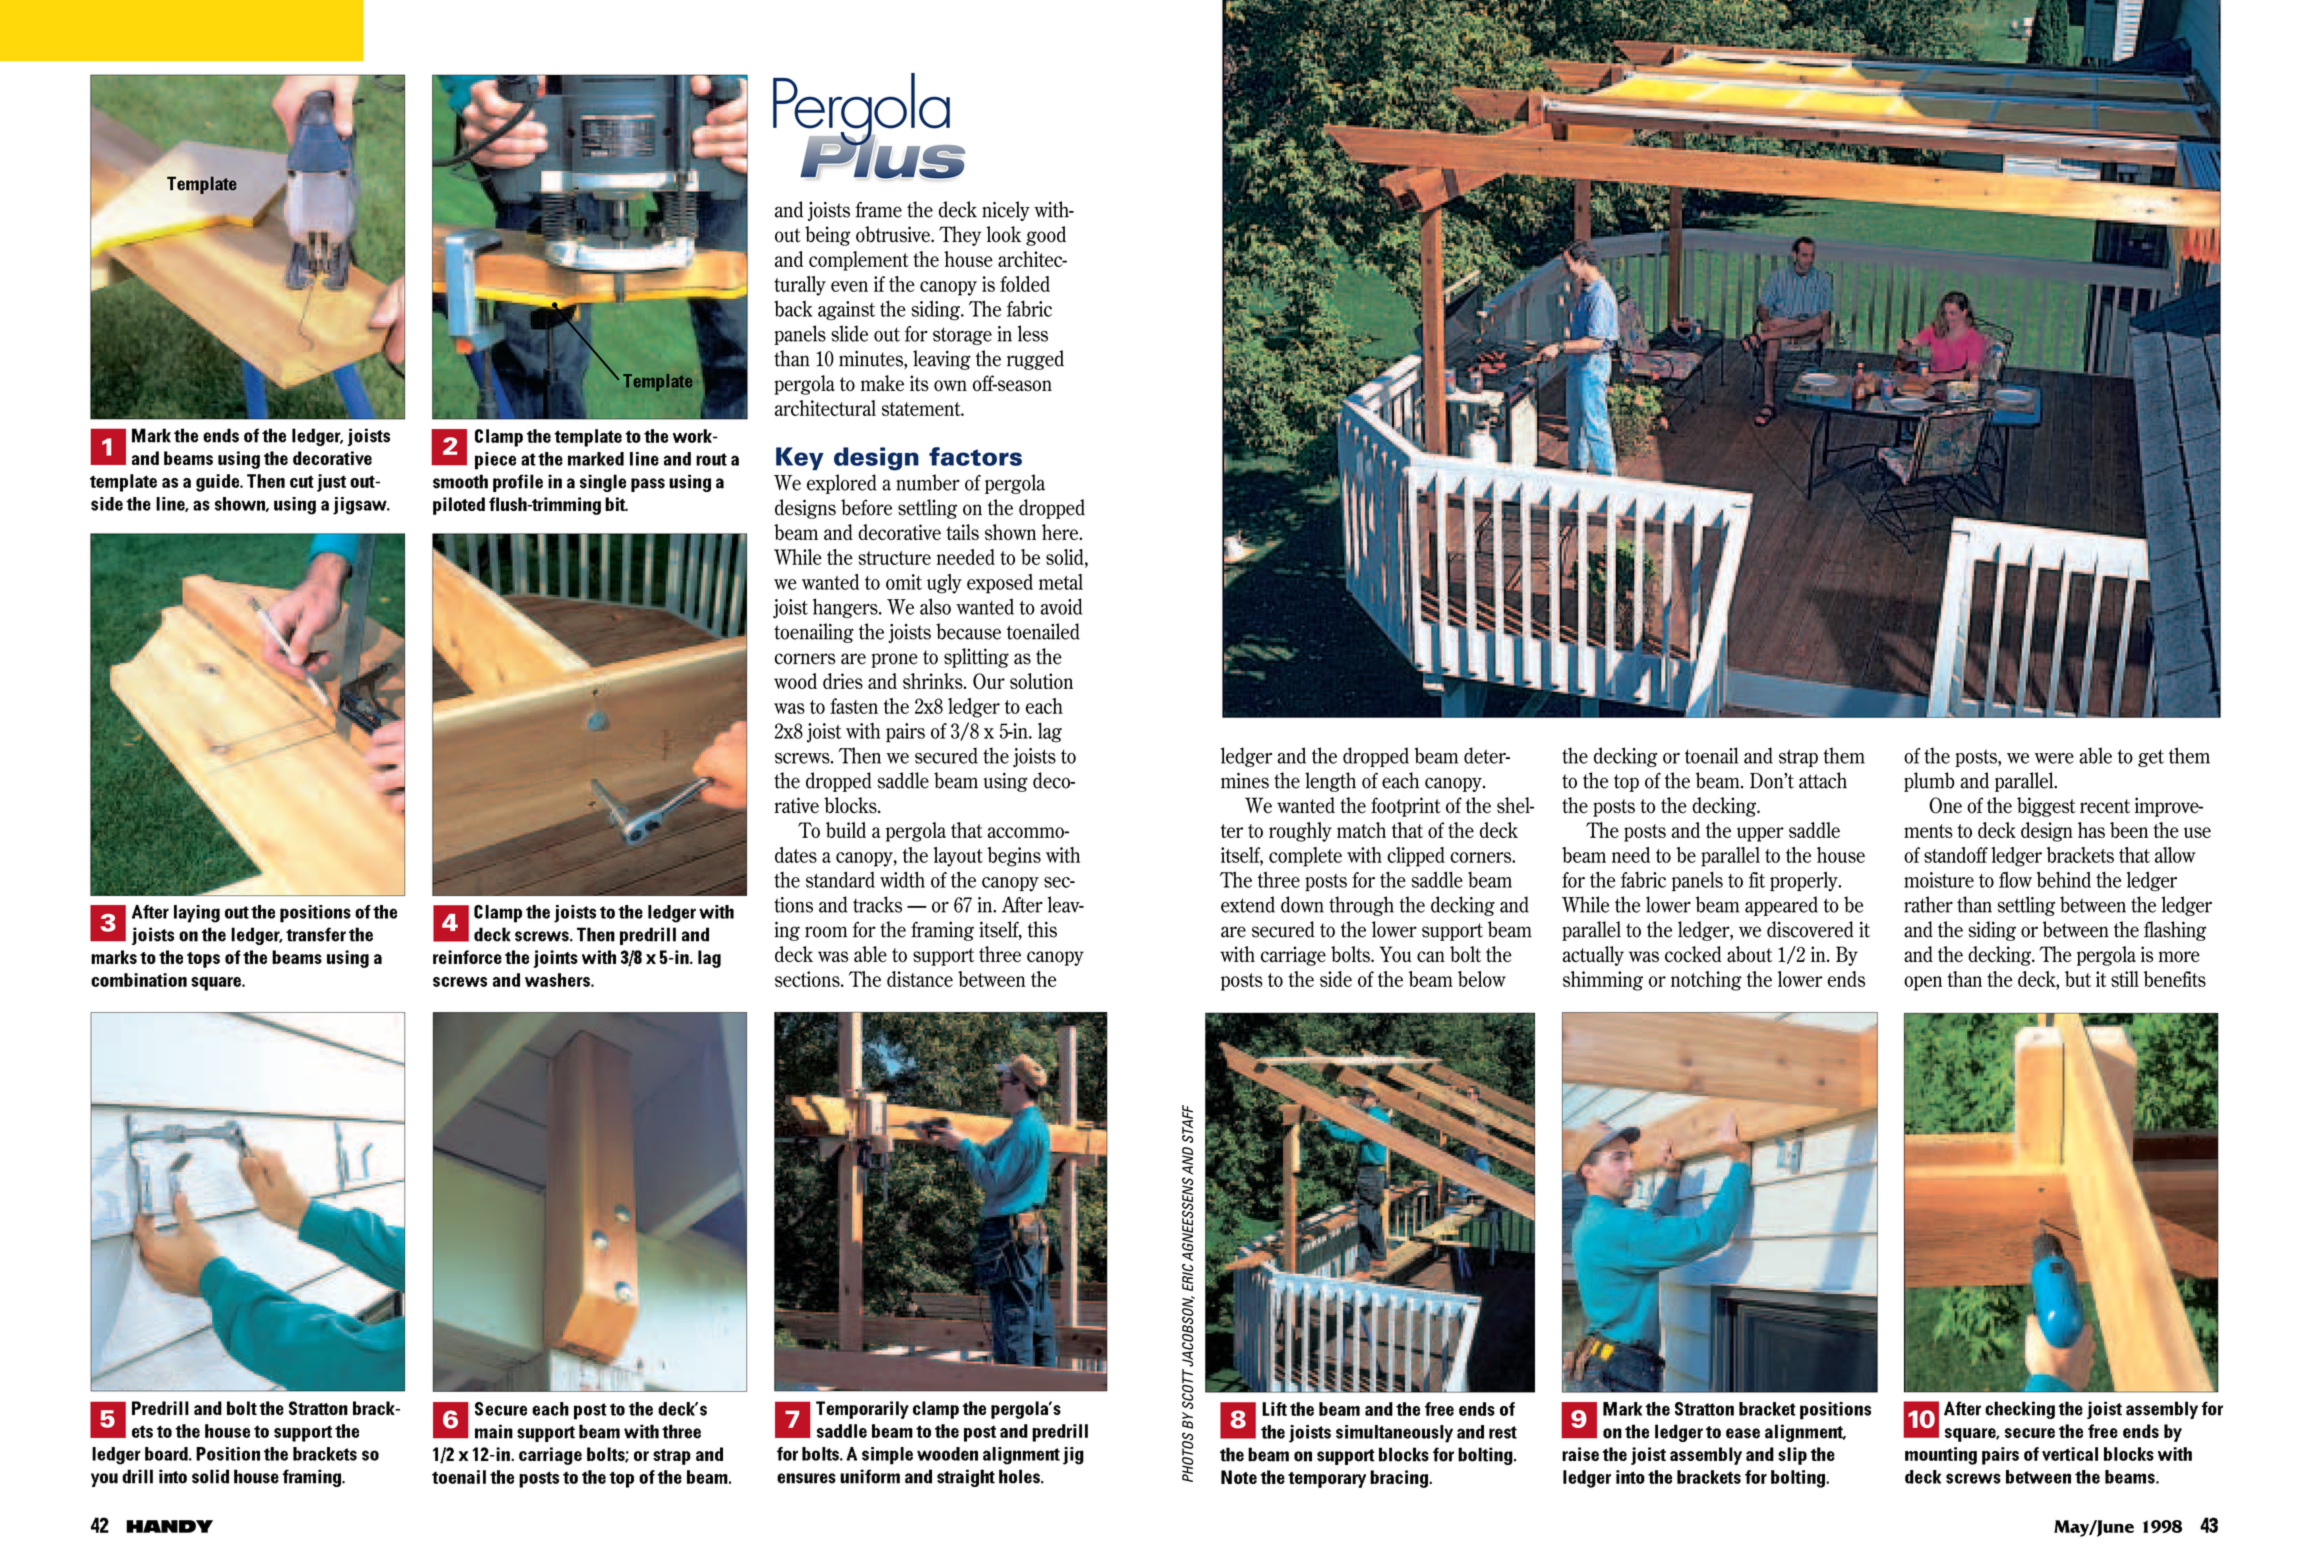  I want to click on were, so click(2054, 758).
